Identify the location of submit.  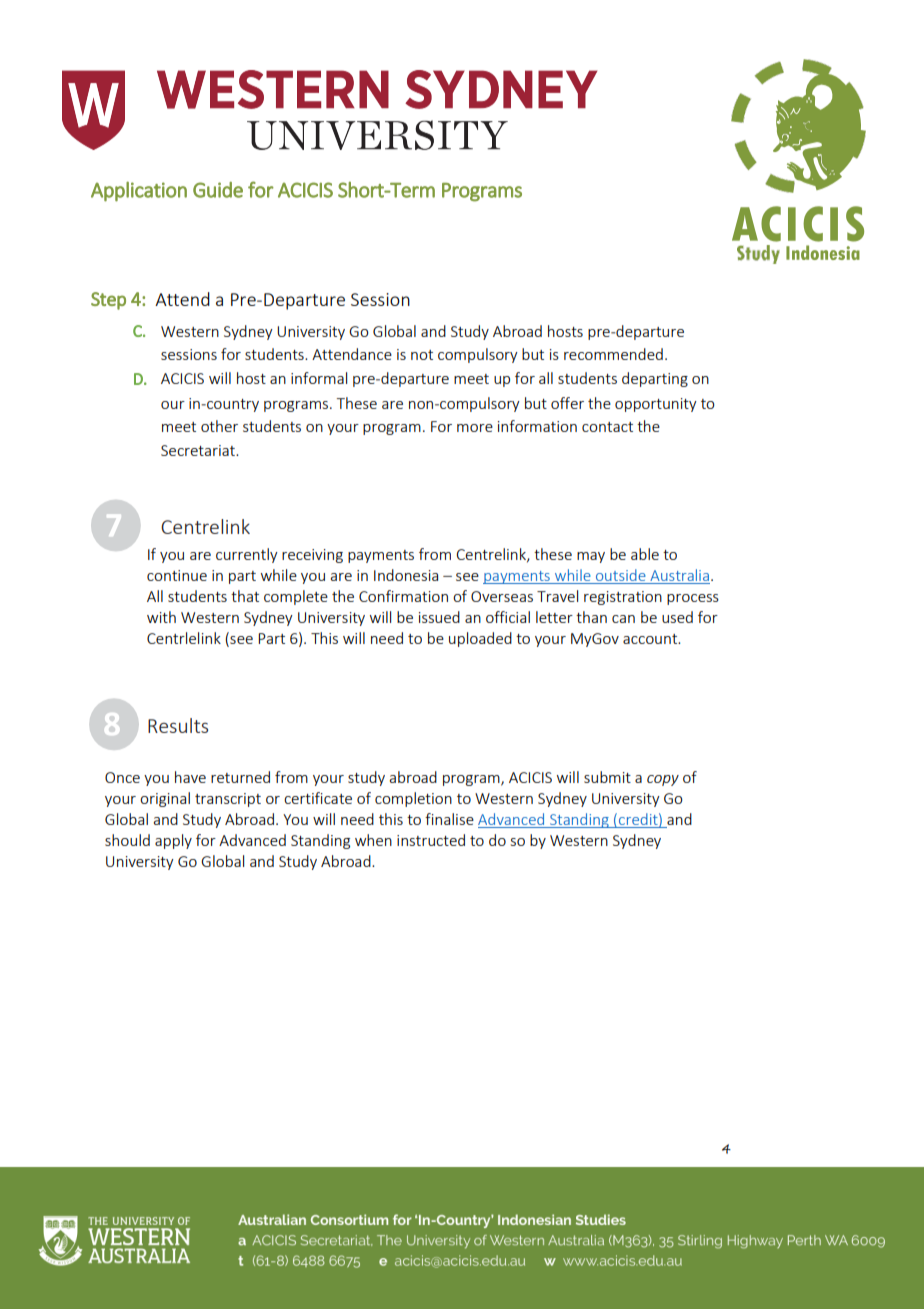
(607, 777).
